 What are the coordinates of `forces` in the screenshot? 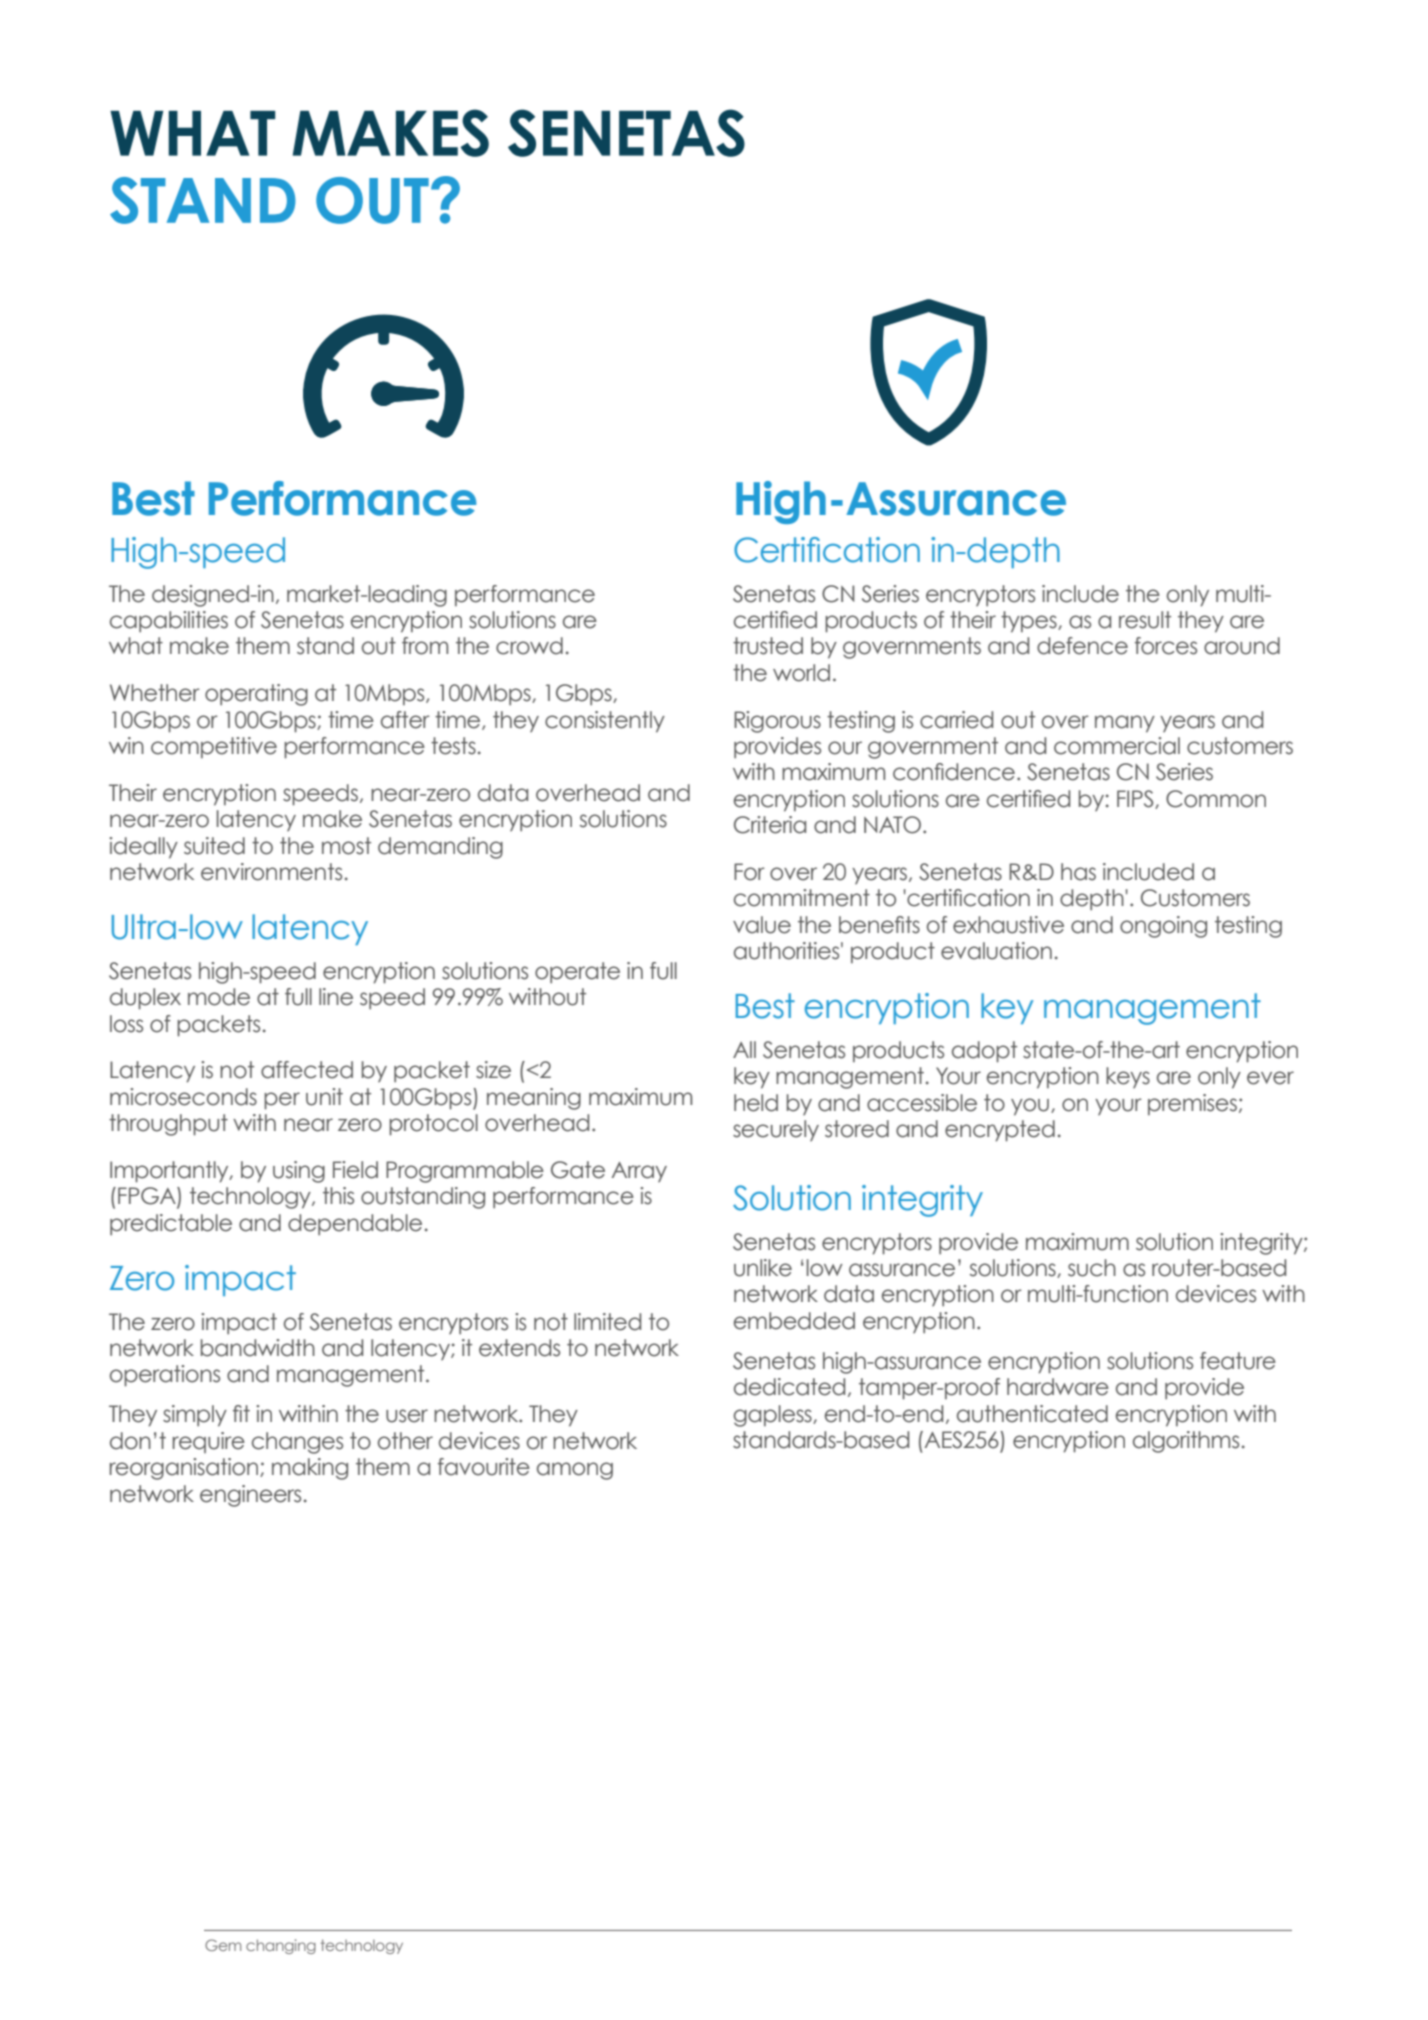 It's located at (1166, 646).
